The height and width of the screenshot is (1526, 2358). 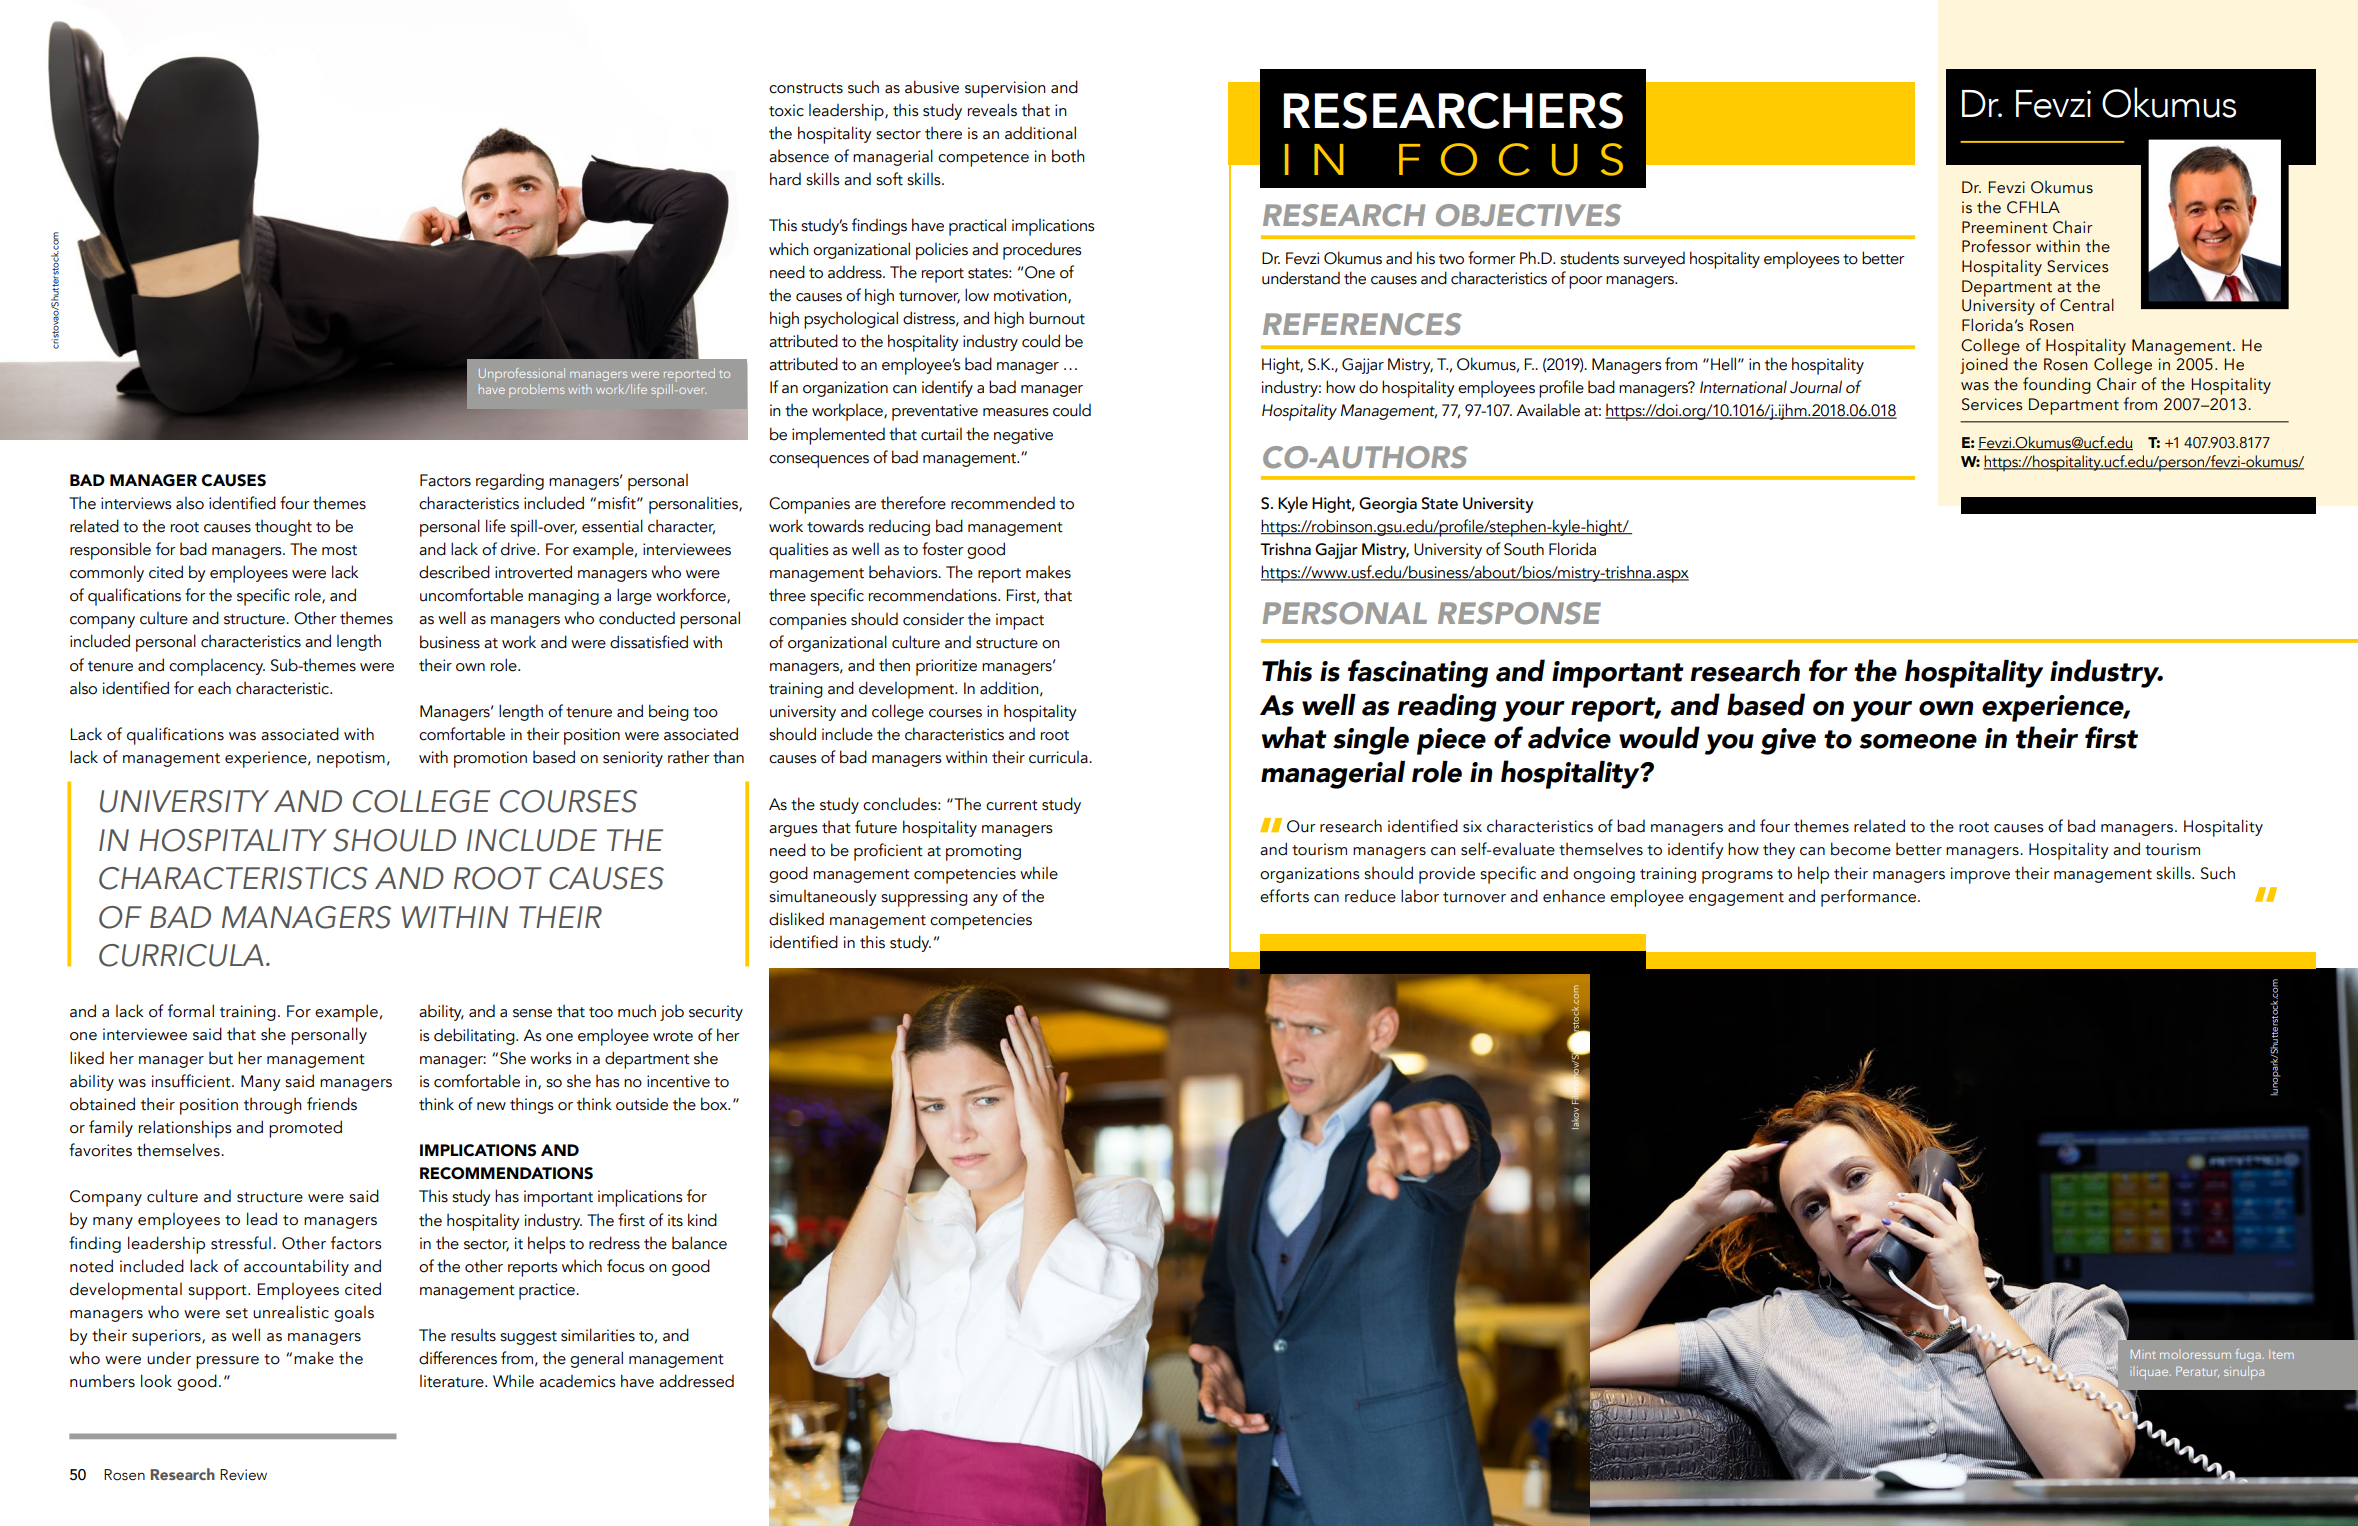 I want to click on founding, so click(x=2057, y=385).
